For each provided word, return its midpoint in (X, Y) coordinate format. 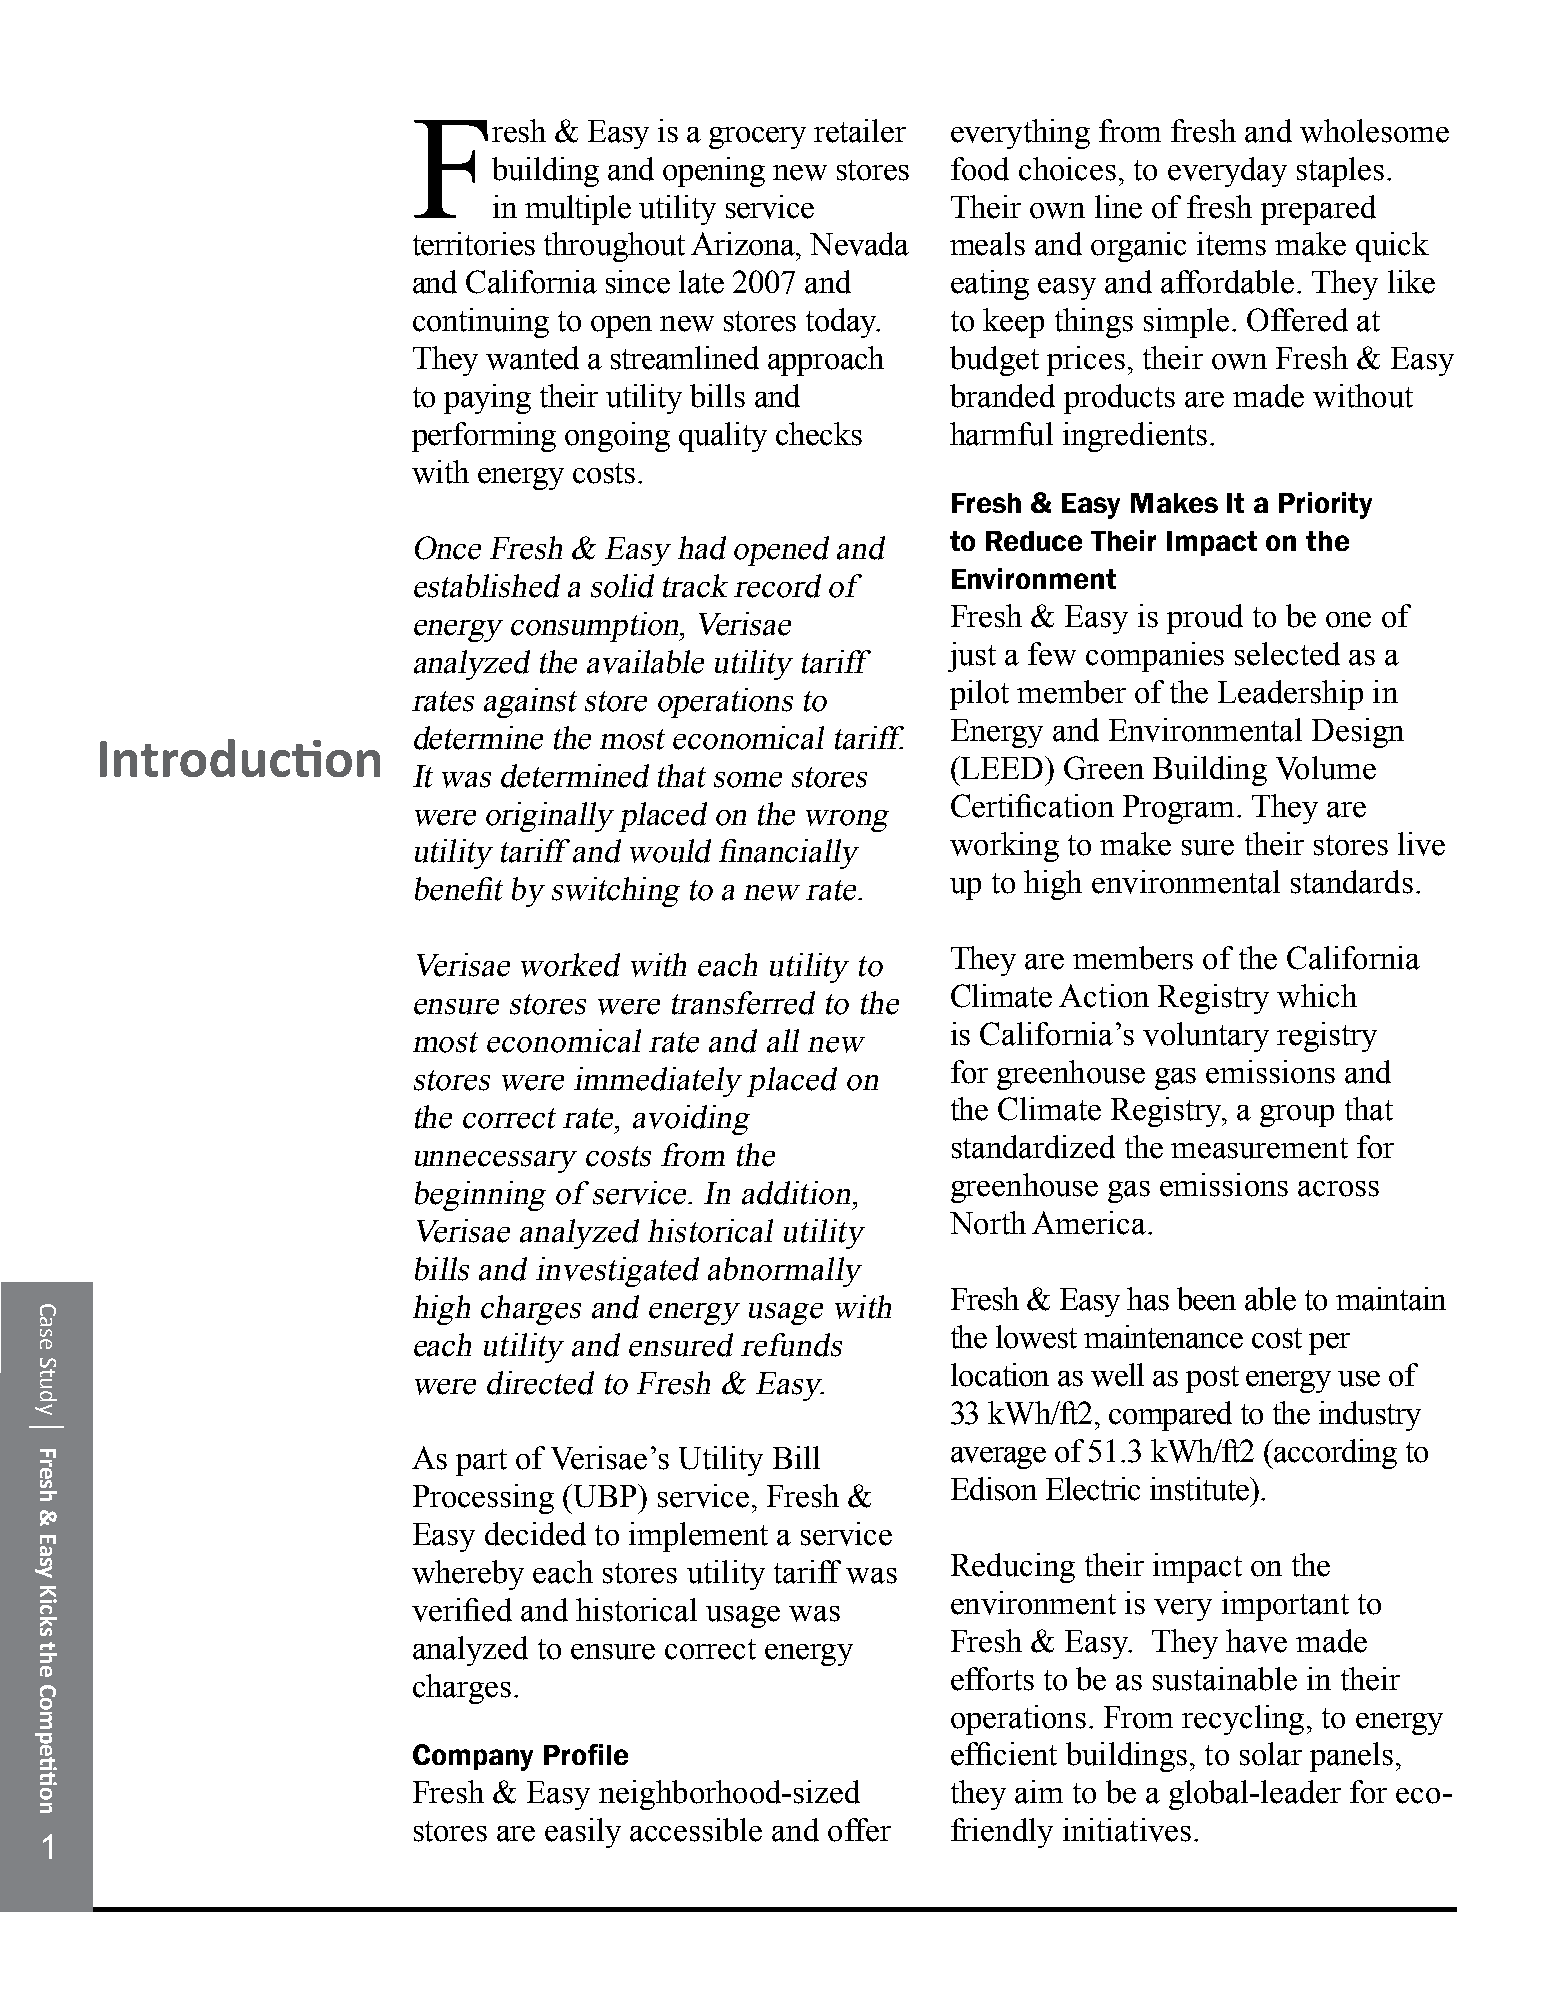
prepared (1318, 210)
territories (474, 244)
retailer (860, 131)
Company (473, 1757)
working (1004, 847)
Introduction (240, 758)
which (1317, 996)
